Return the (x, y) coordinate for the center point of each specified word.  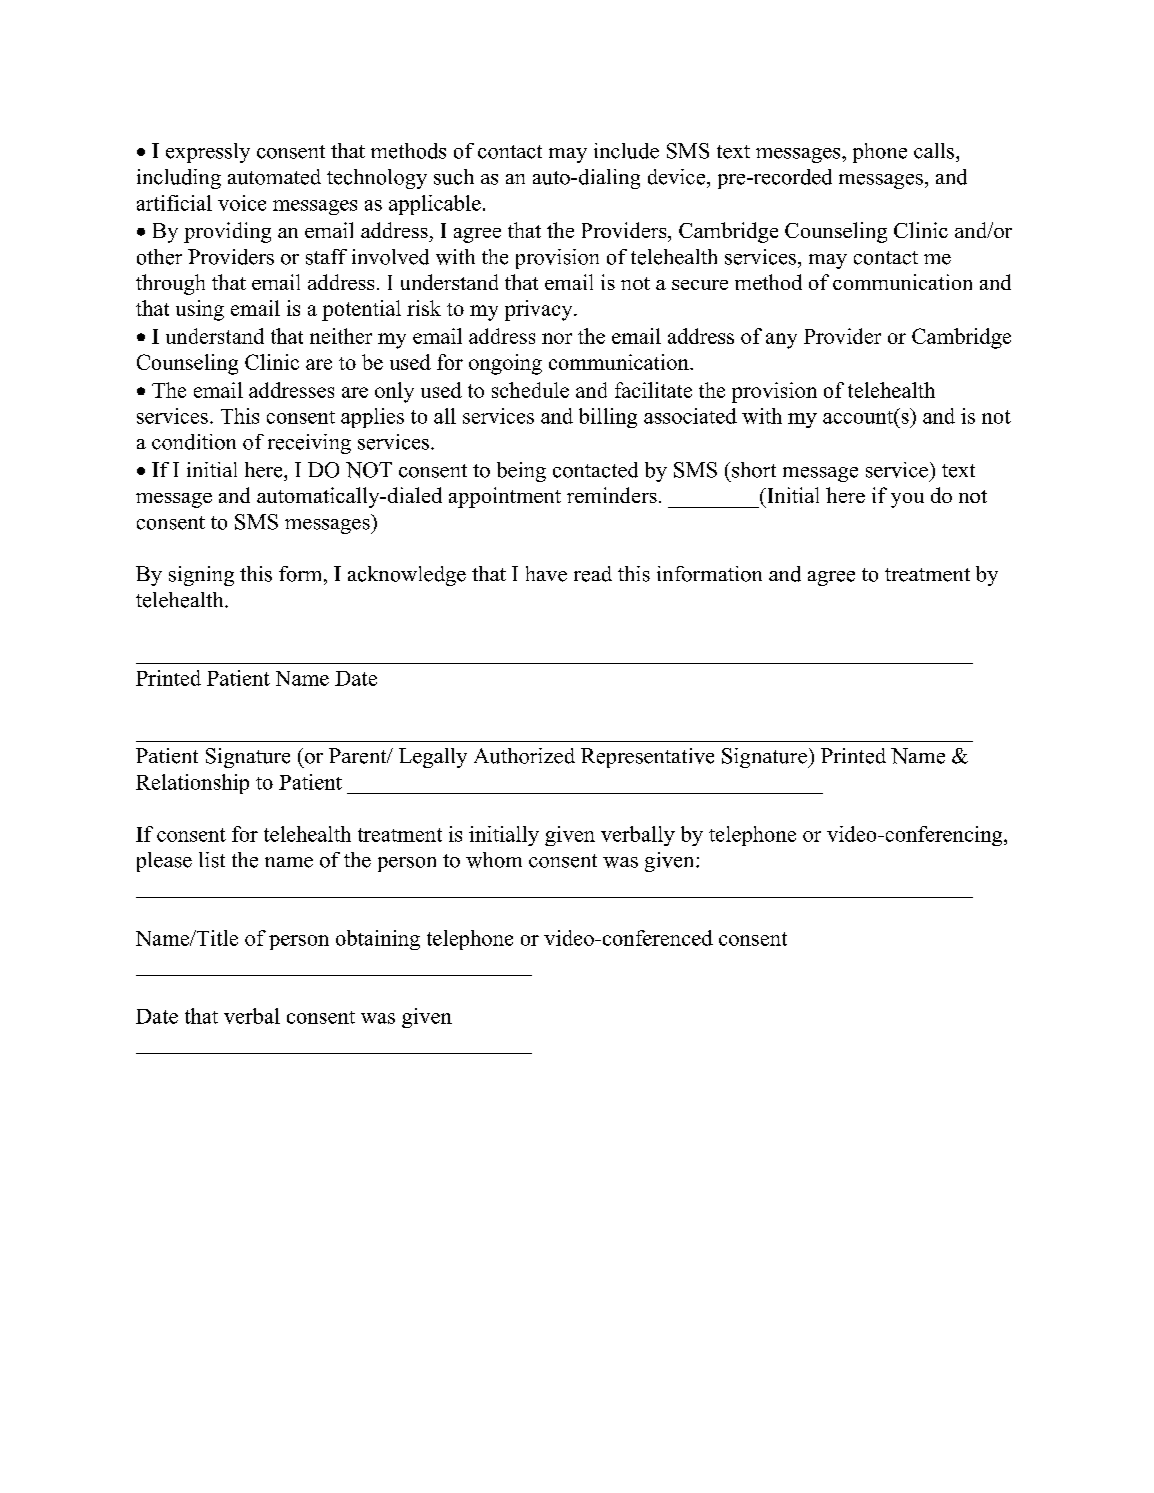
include (626, 151)
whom (494, 860)
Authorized (524, 756)
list (212, 860)
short (754, 470)
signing (201, 576)
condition (194, 442)
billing (608, 418)
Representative (647, 758)
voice (242, 203)
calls (935, 151)
